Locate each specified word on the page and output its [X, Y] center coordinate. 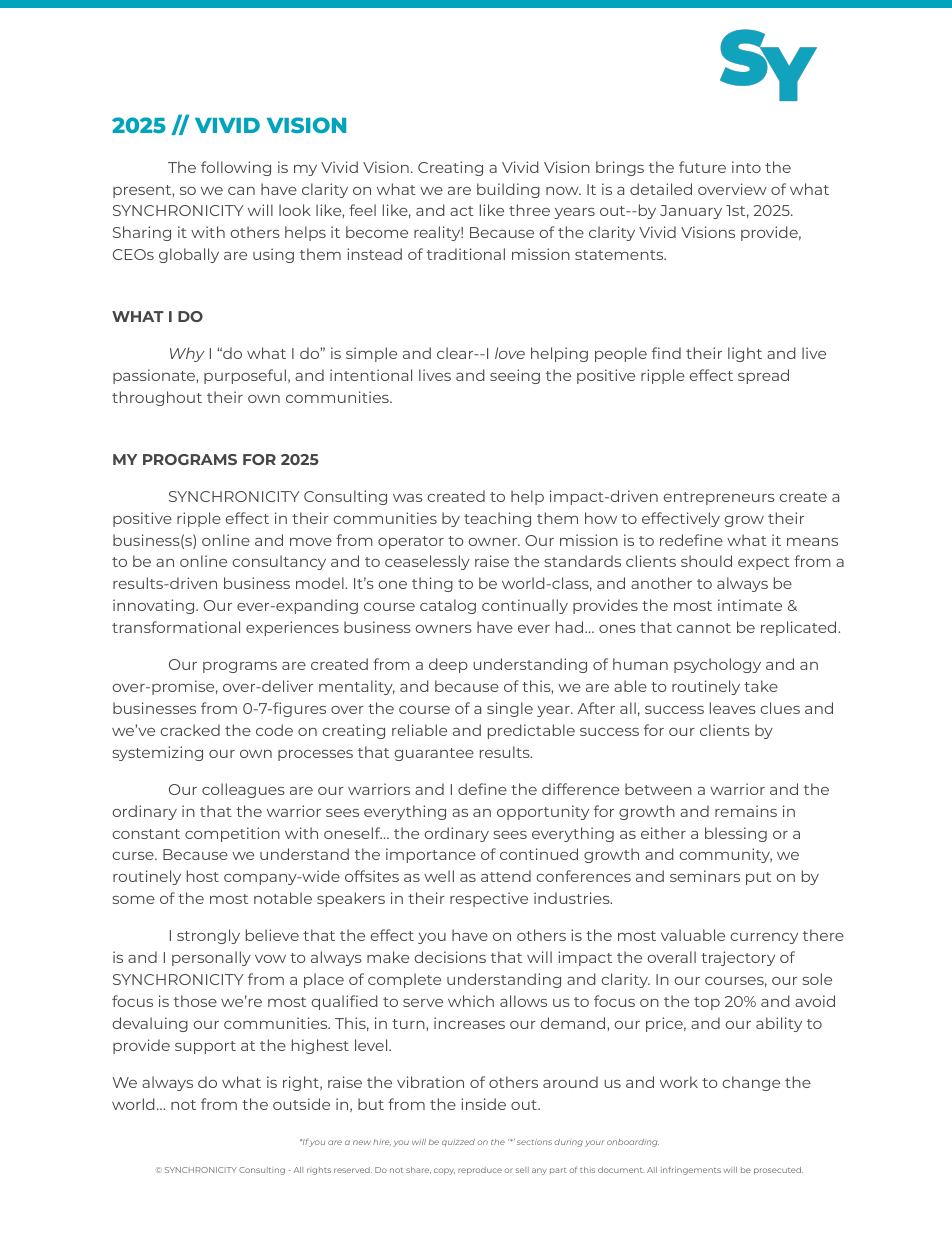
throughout [157, 398]
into [746, 167]
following [236, 168]
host [203, 876]
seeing [515, 376]
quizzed [458, 1143]
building [508, 190]
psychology [717, 665]
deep [448, 665]
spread [763, 376]
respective [489, 899]
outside [301, 1104]
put [758, 878]
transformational [176, 627]
